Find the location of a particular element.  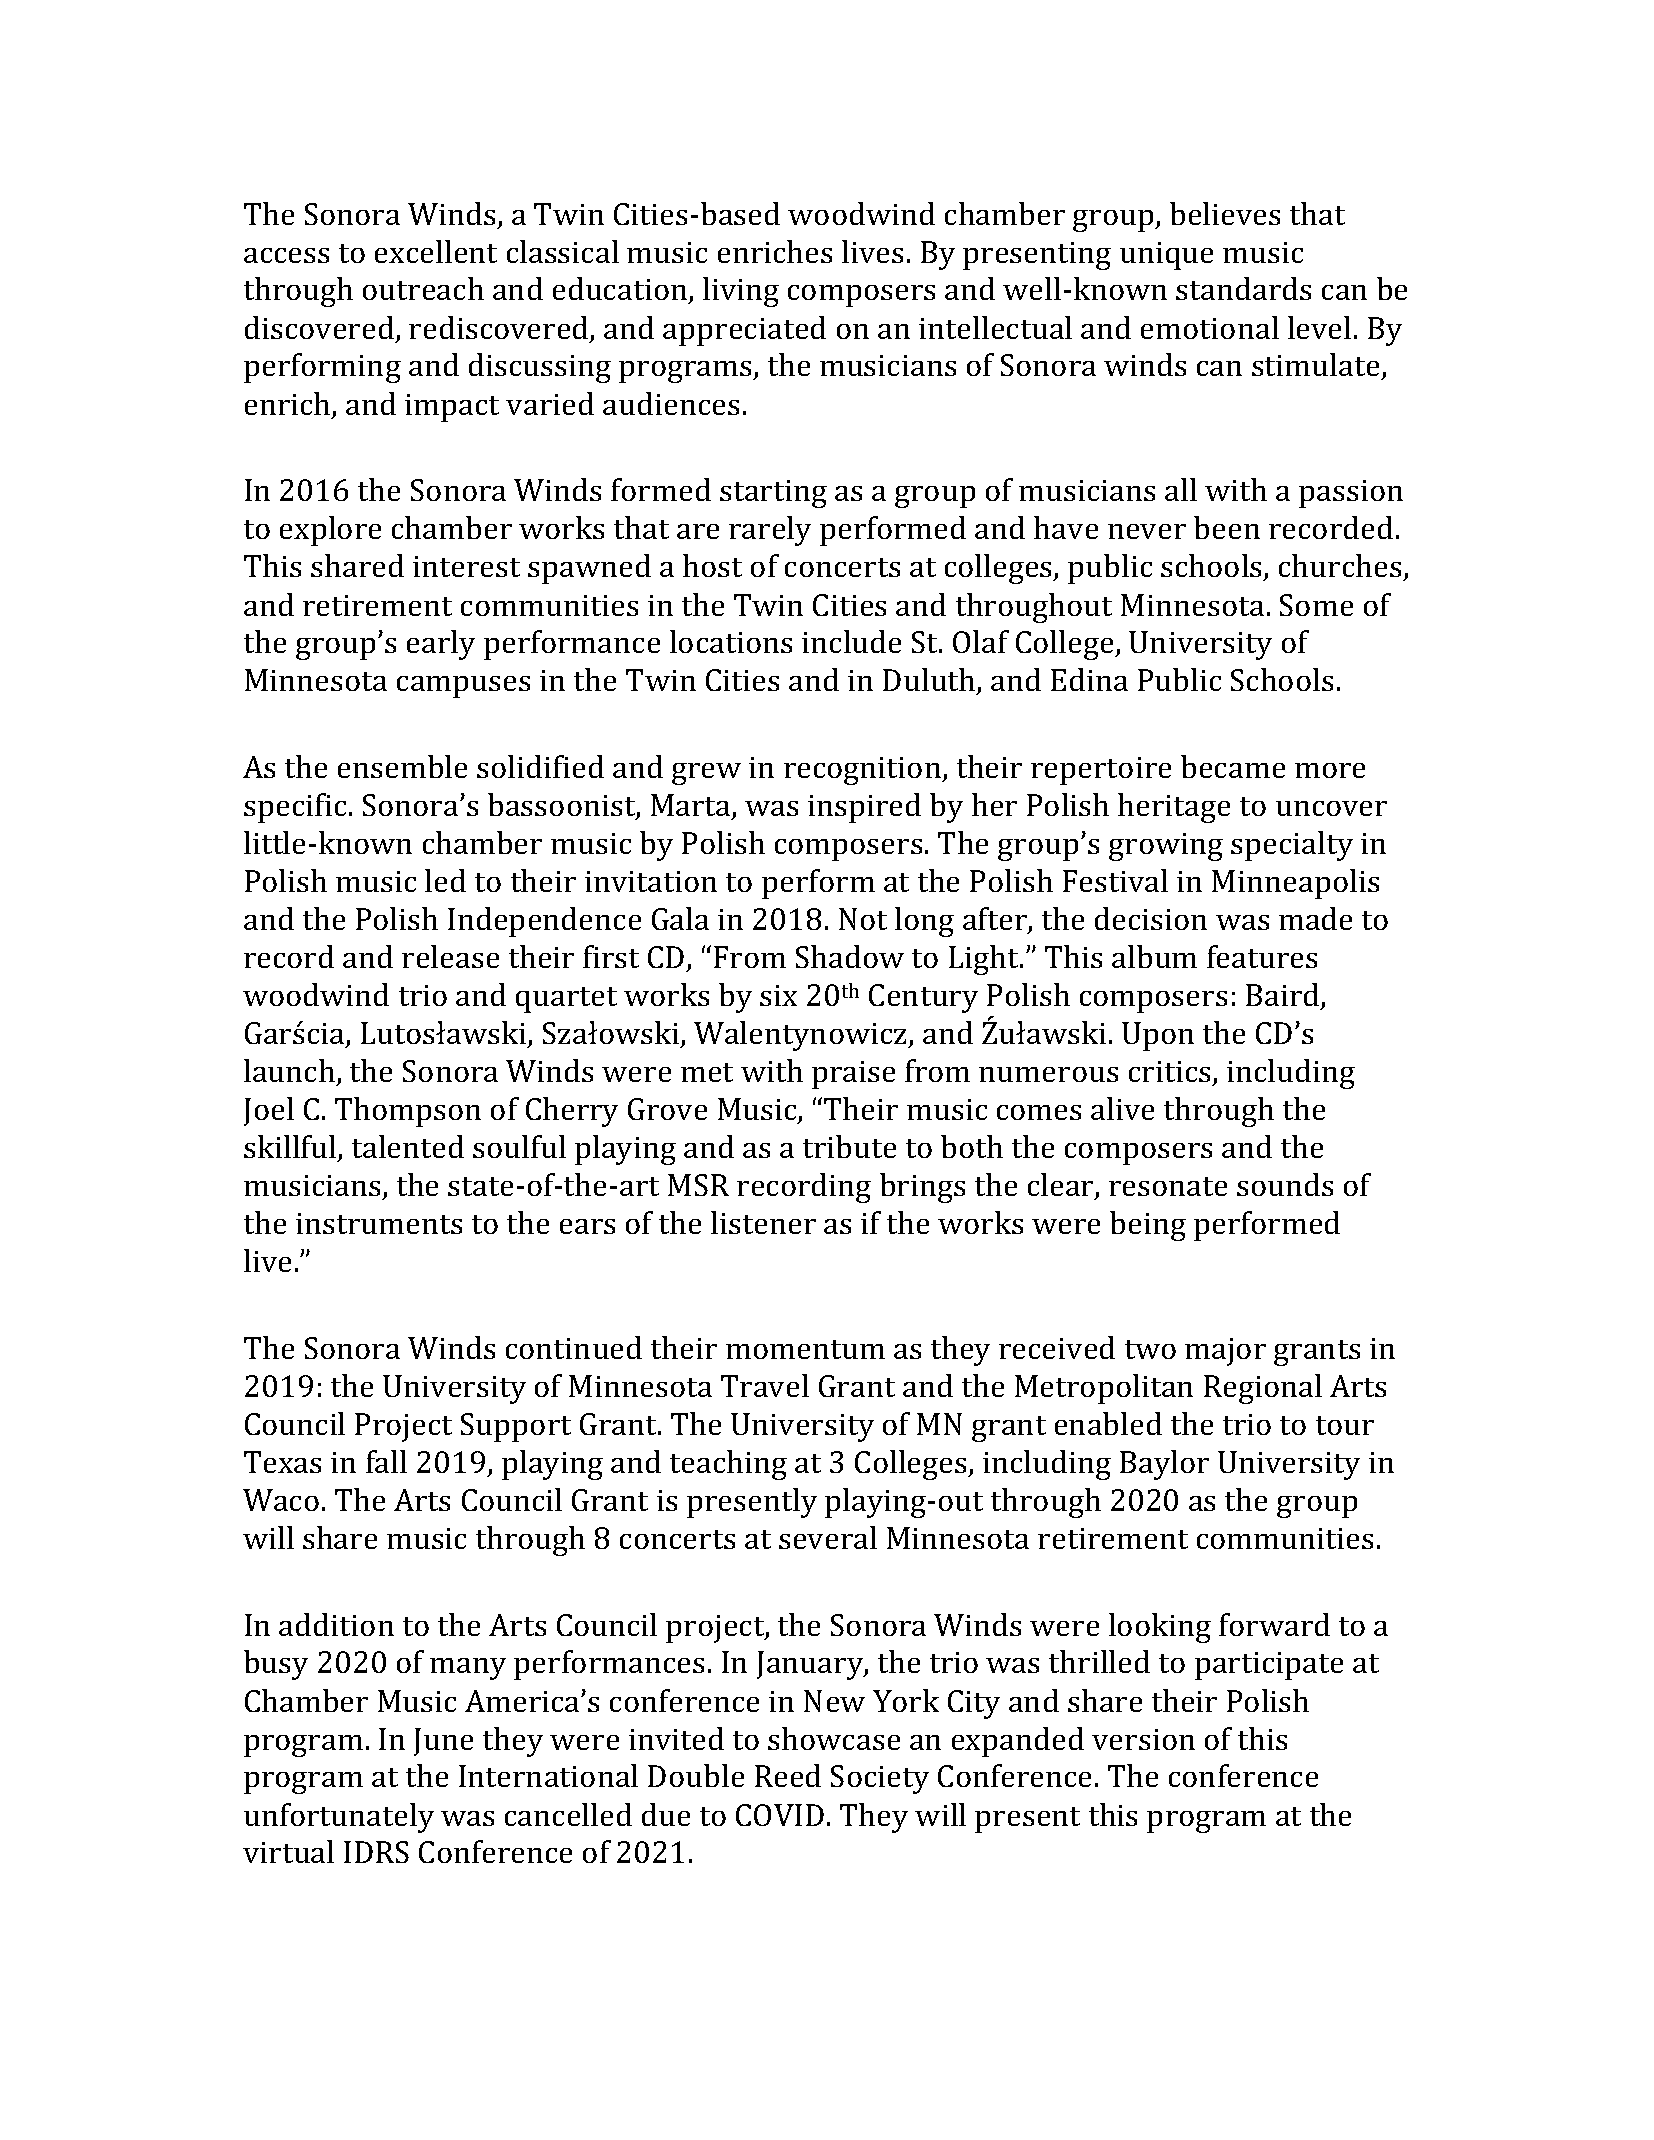

Travel is located at coordinates (765, 1385).
